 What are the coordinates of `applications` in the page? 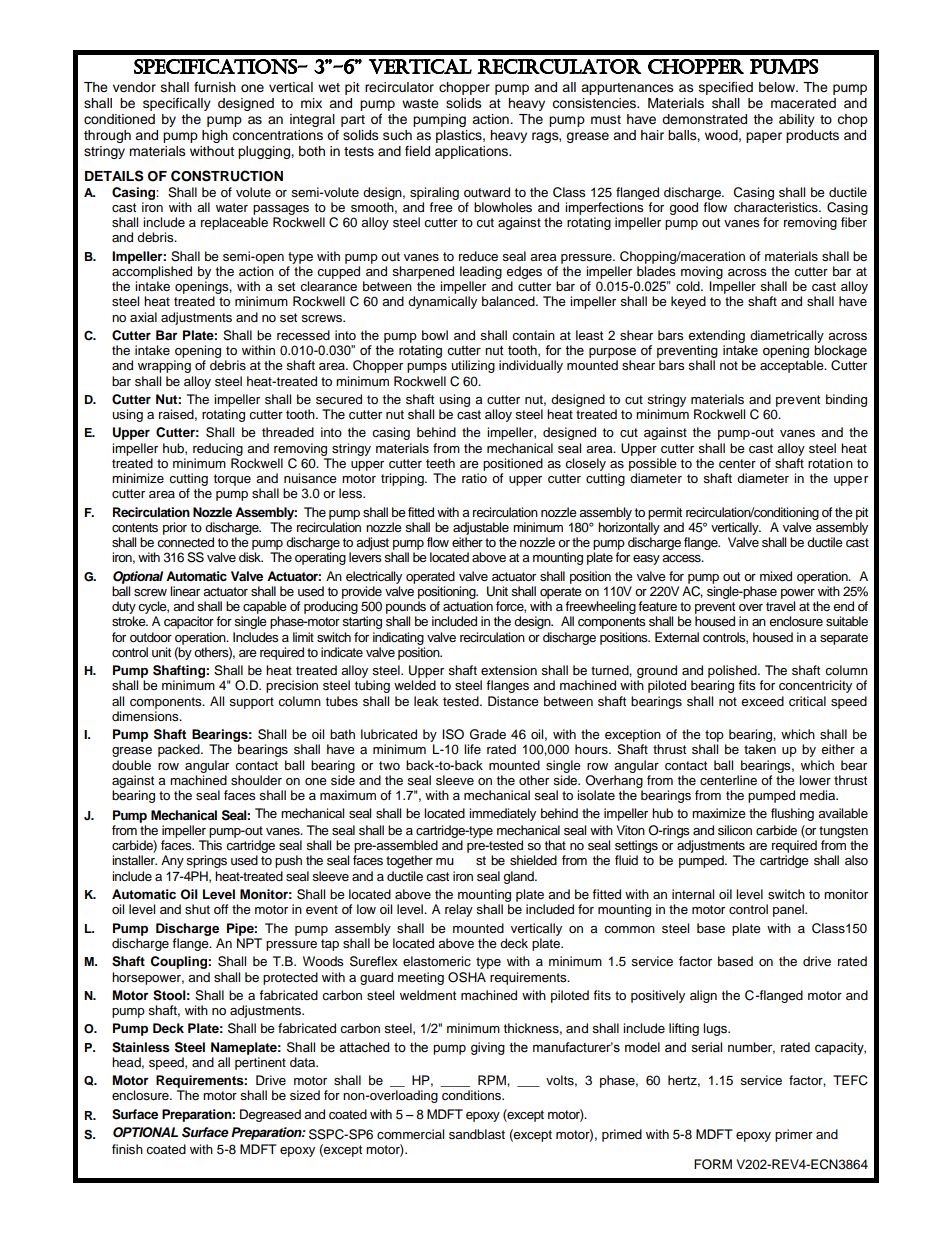 It's located at (472, 152).
